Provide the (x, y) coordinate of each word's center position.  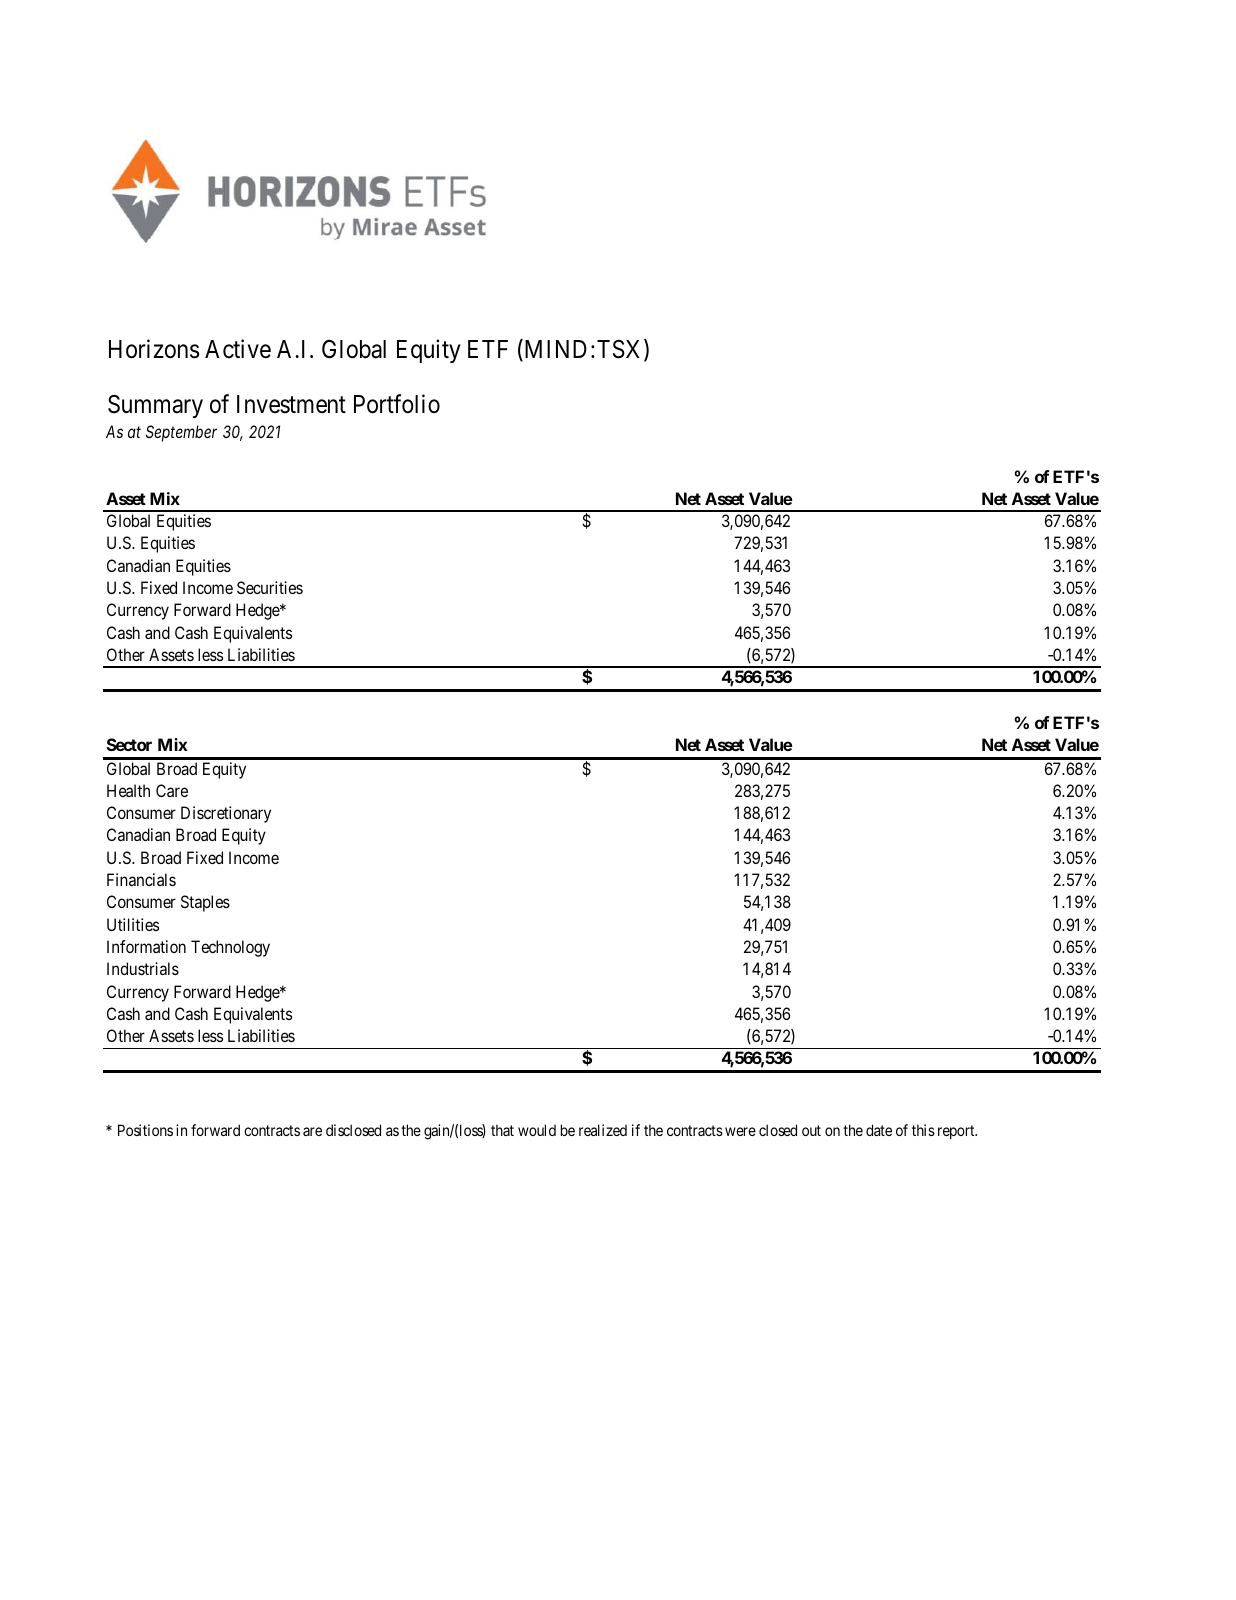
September (181, 433)
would (537, 1130)
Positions (145, 1130)
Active (238, 349)
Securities (270, 587)
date (879, 1130)
